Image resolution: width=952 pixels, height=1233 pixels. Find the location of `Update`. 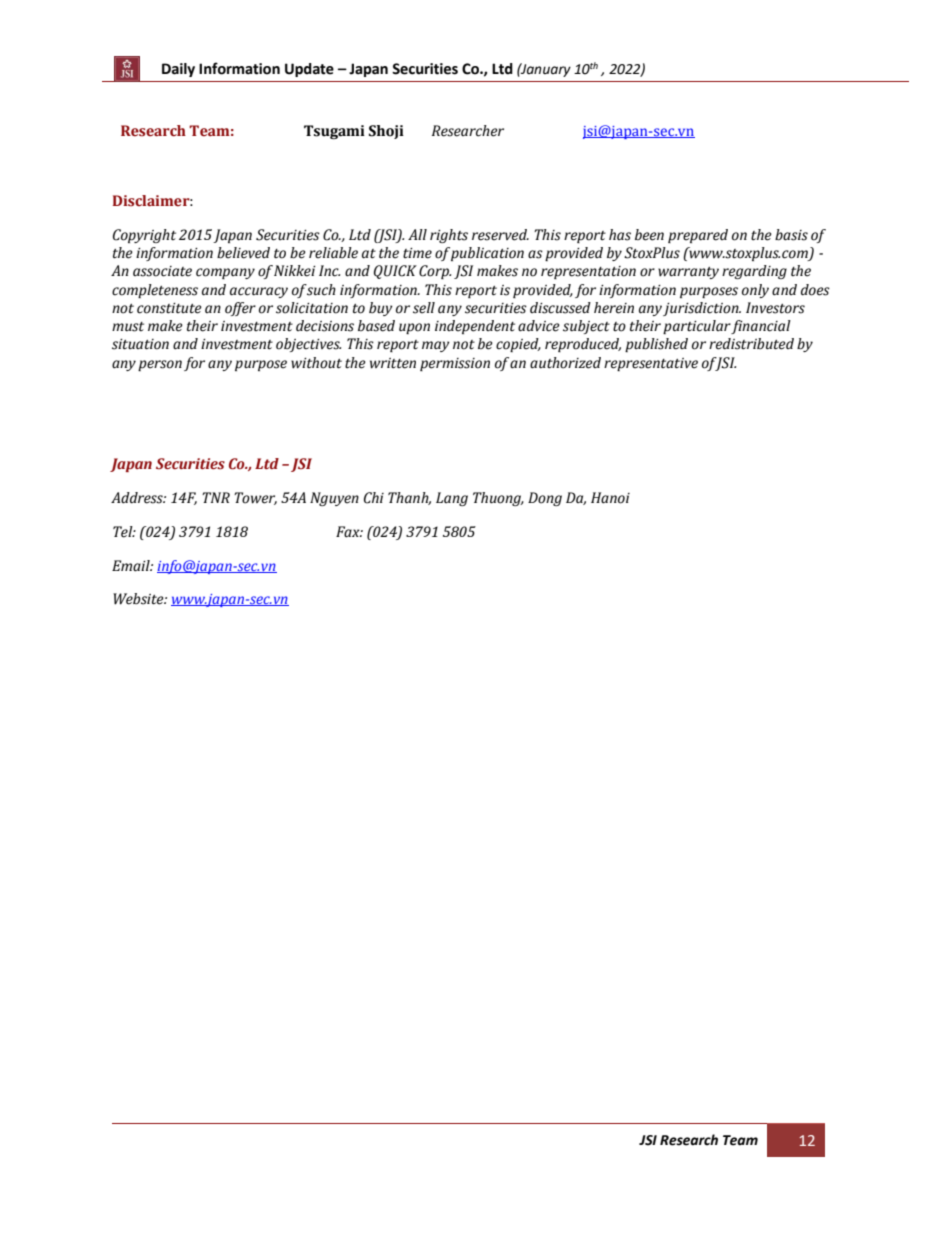

Update is located at coordinates (309, 70).
